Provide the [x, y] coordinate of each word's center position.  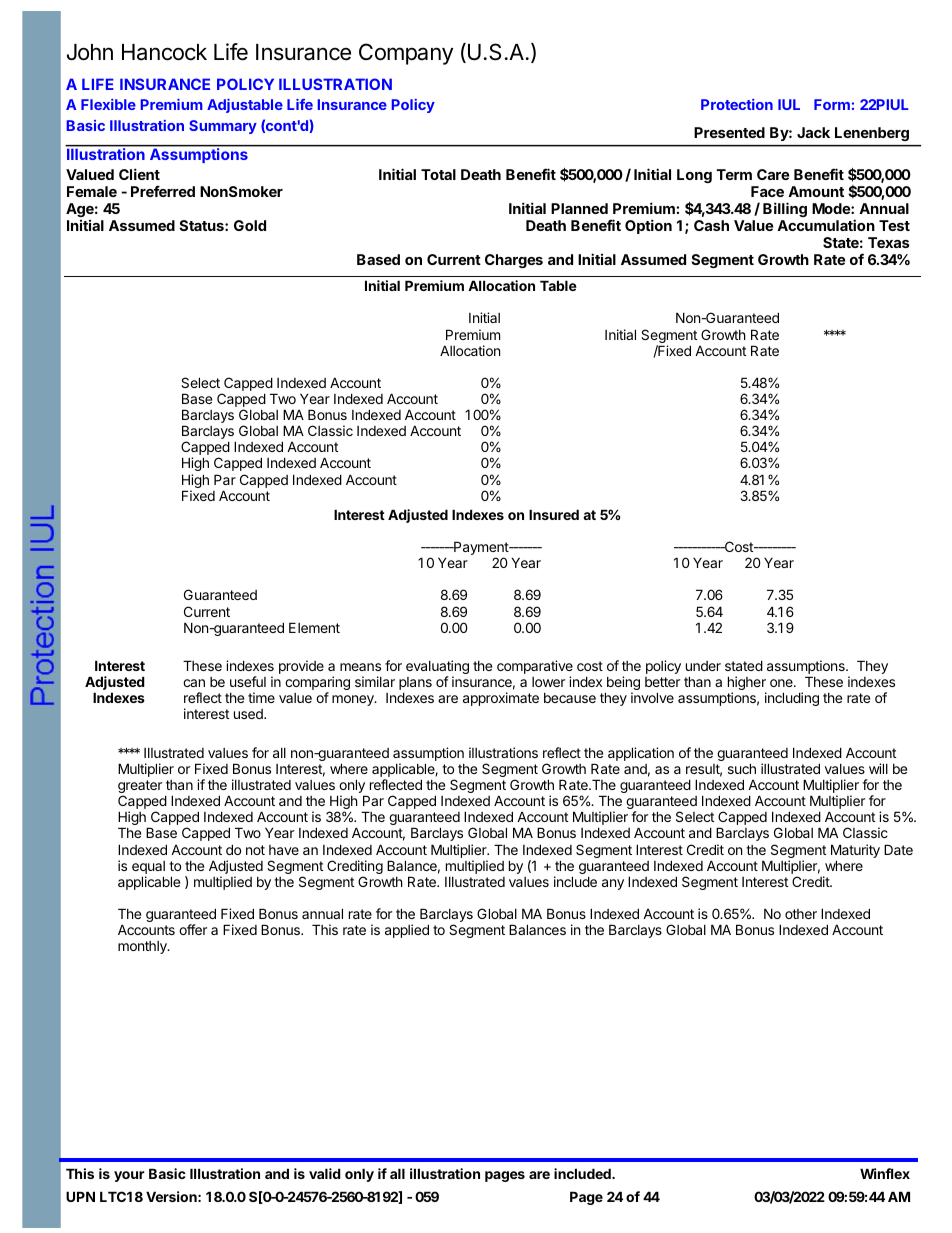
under [703, 666]
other [801, 914]
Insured [554, 514]
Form [832, 104]
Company [406, 54]
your [129, 1176]
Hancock [164, 52]
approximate [501, 699]
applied [407, 931]
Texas [889, 242]
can [194, 683]
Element [314, 627]
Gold [250, 225]
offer [193, 929]
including [792, 699]
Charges [514, 261]
